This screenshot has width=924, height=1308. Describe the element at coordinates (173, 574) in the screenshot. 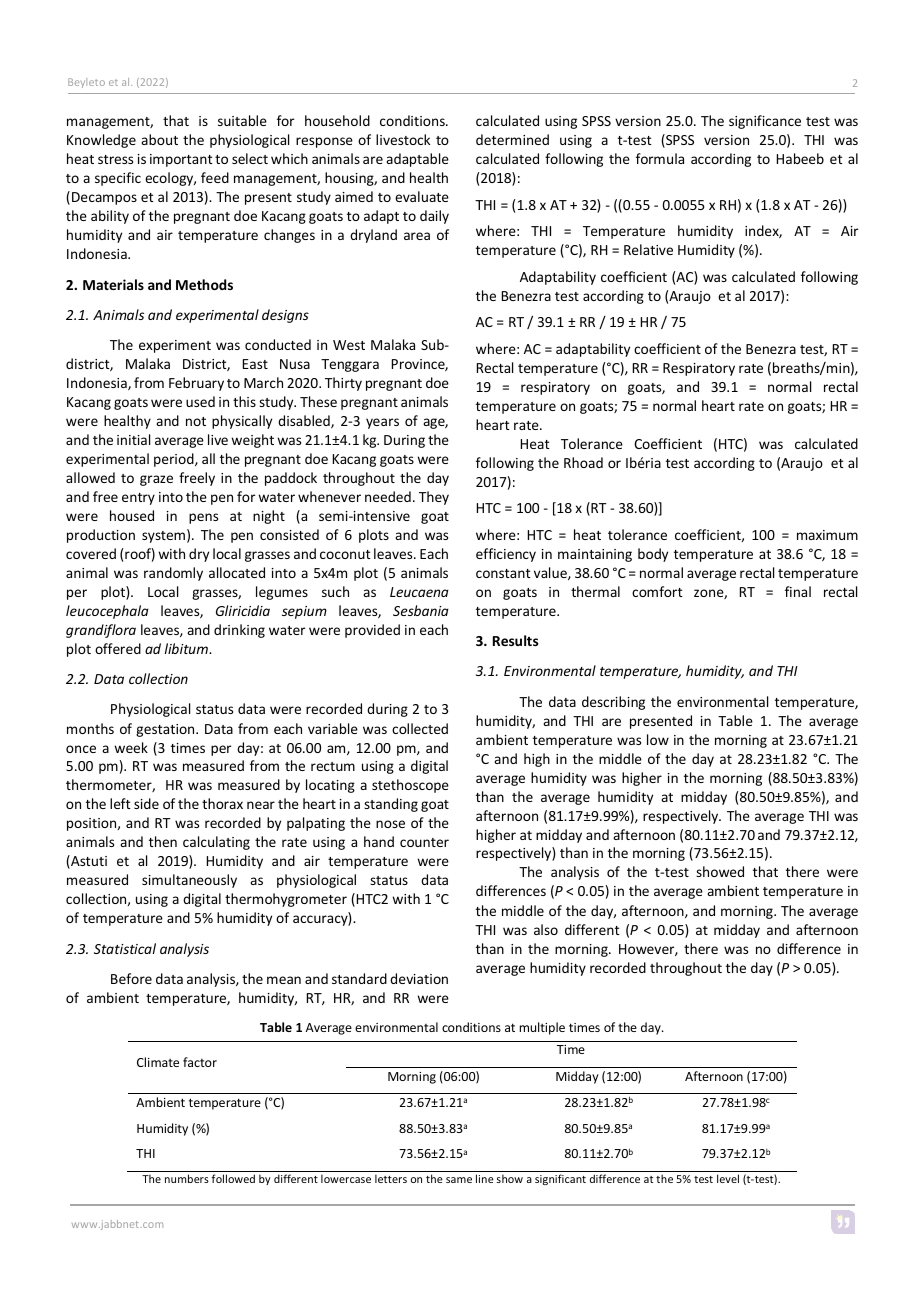

I see `randomly` at that location.
